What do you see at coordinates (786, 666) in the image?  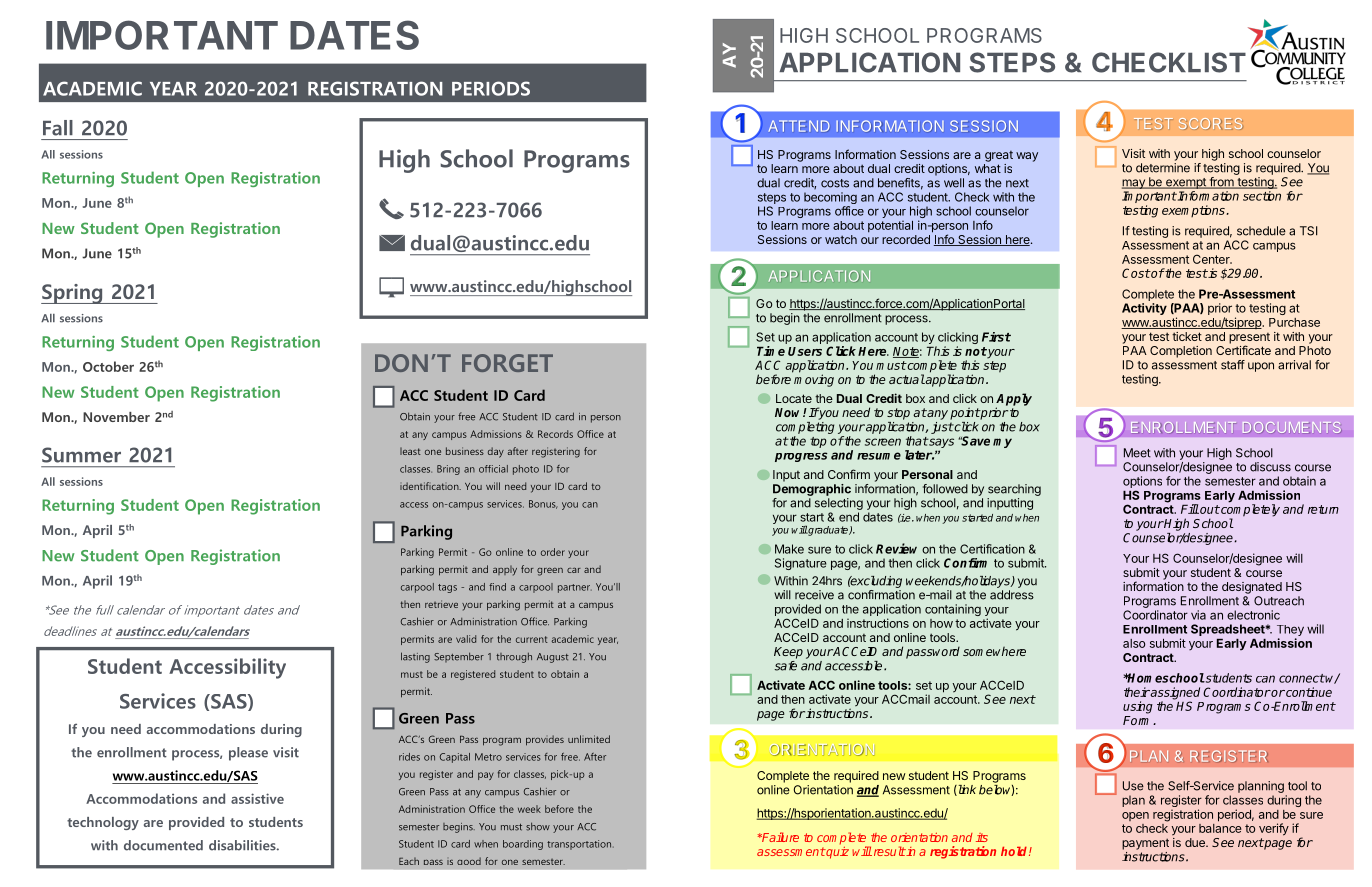 I see `safe` at bounding box center [786, 666].
